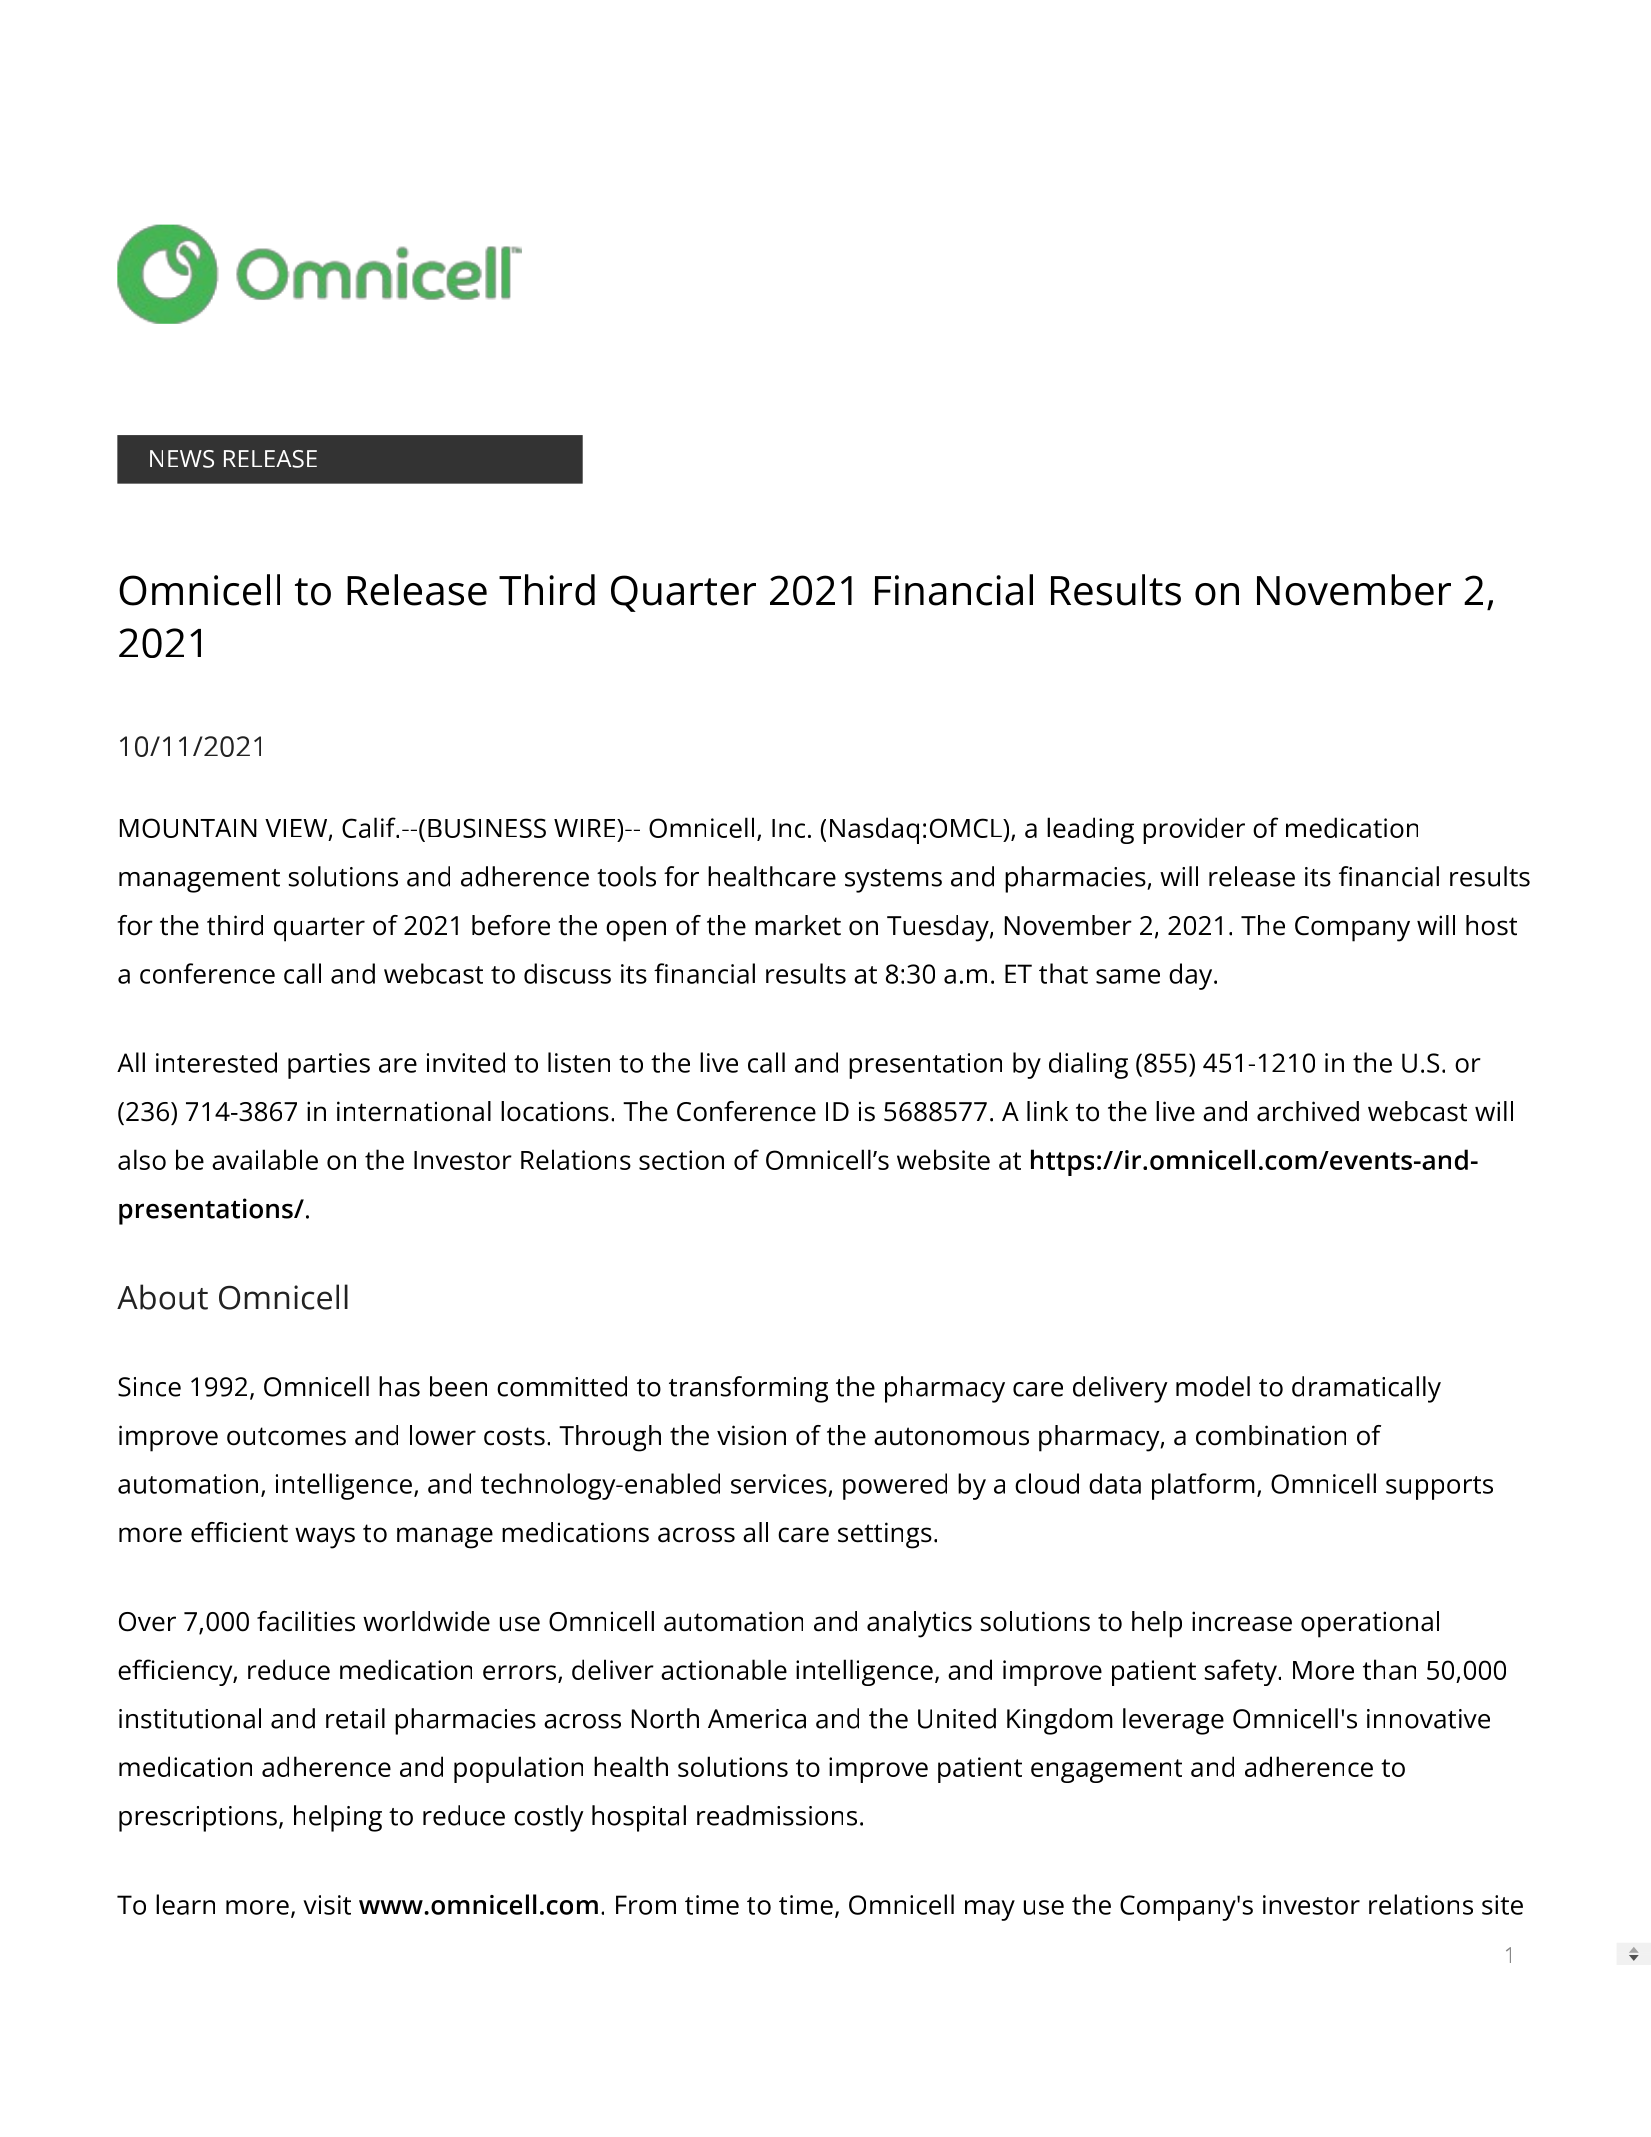  What do you see at coordinates (1090, 830) in the page?
I see `leading` at bounding box center [1090, 830].
